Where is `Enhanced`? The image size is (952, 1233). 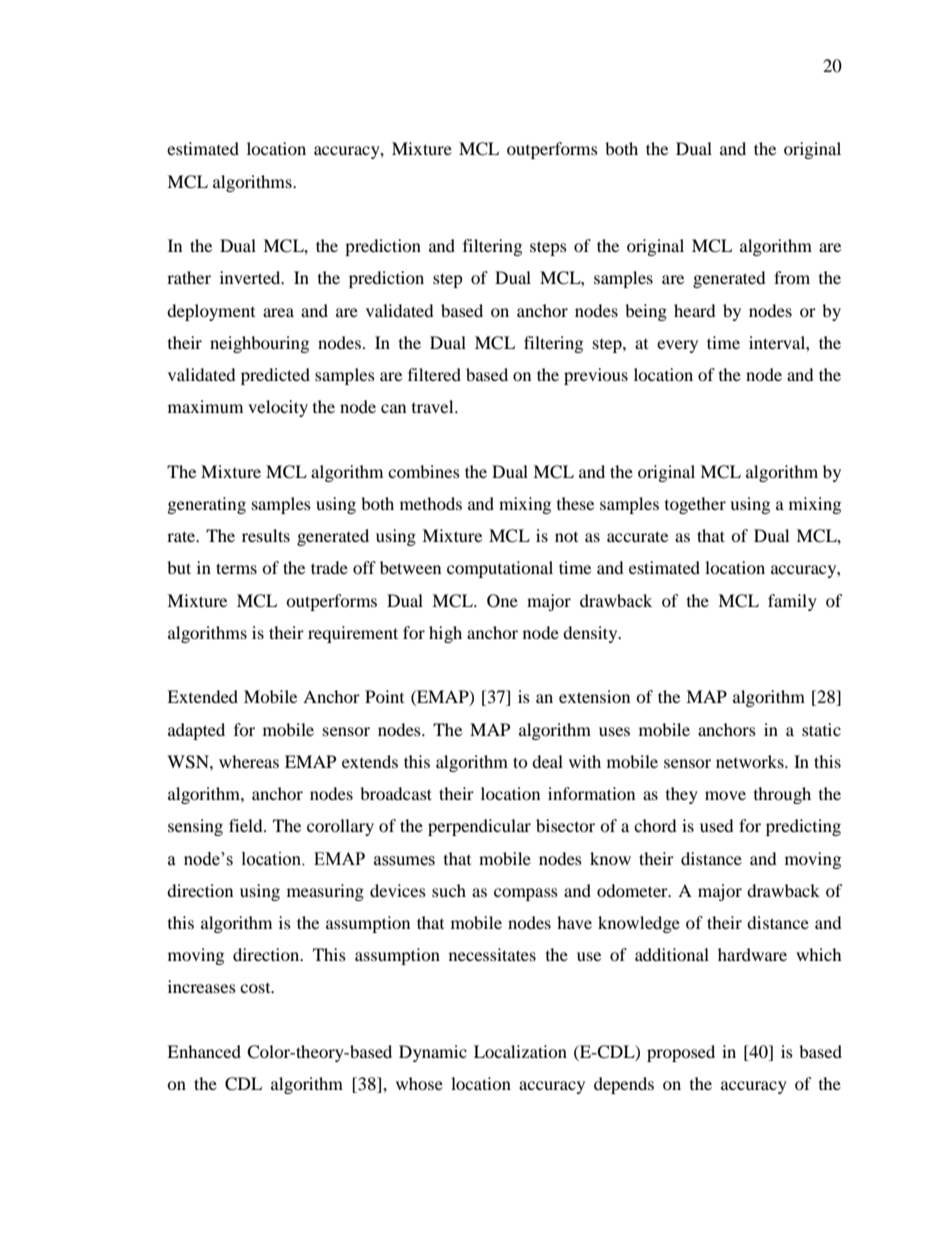
Enhanced is located at coordinates (204, 1051).
